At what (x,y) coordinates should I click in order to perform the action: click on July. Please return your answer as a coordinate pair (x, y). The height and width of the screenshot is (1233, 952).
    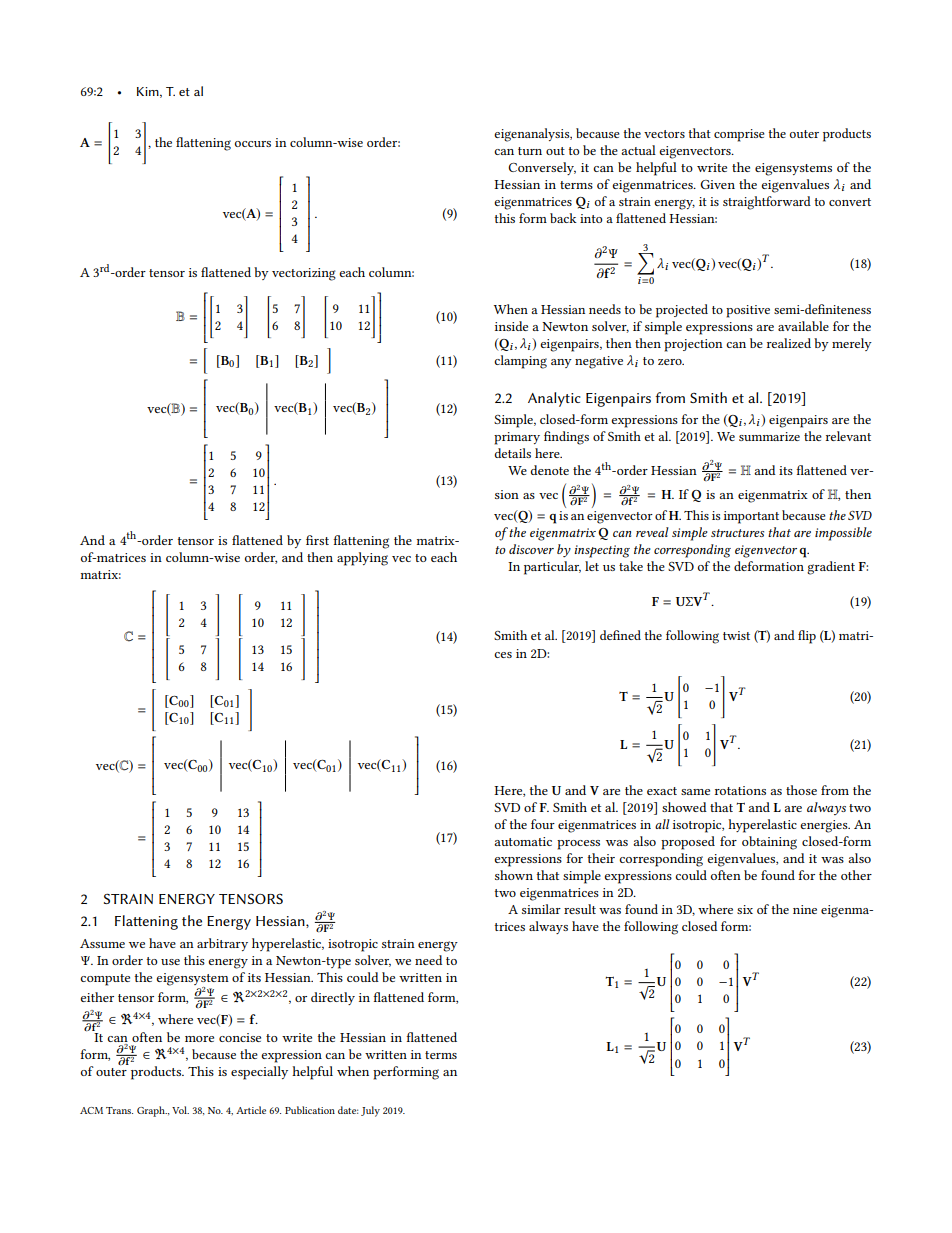
    Looking at the image, I should click on (370, 1111).
